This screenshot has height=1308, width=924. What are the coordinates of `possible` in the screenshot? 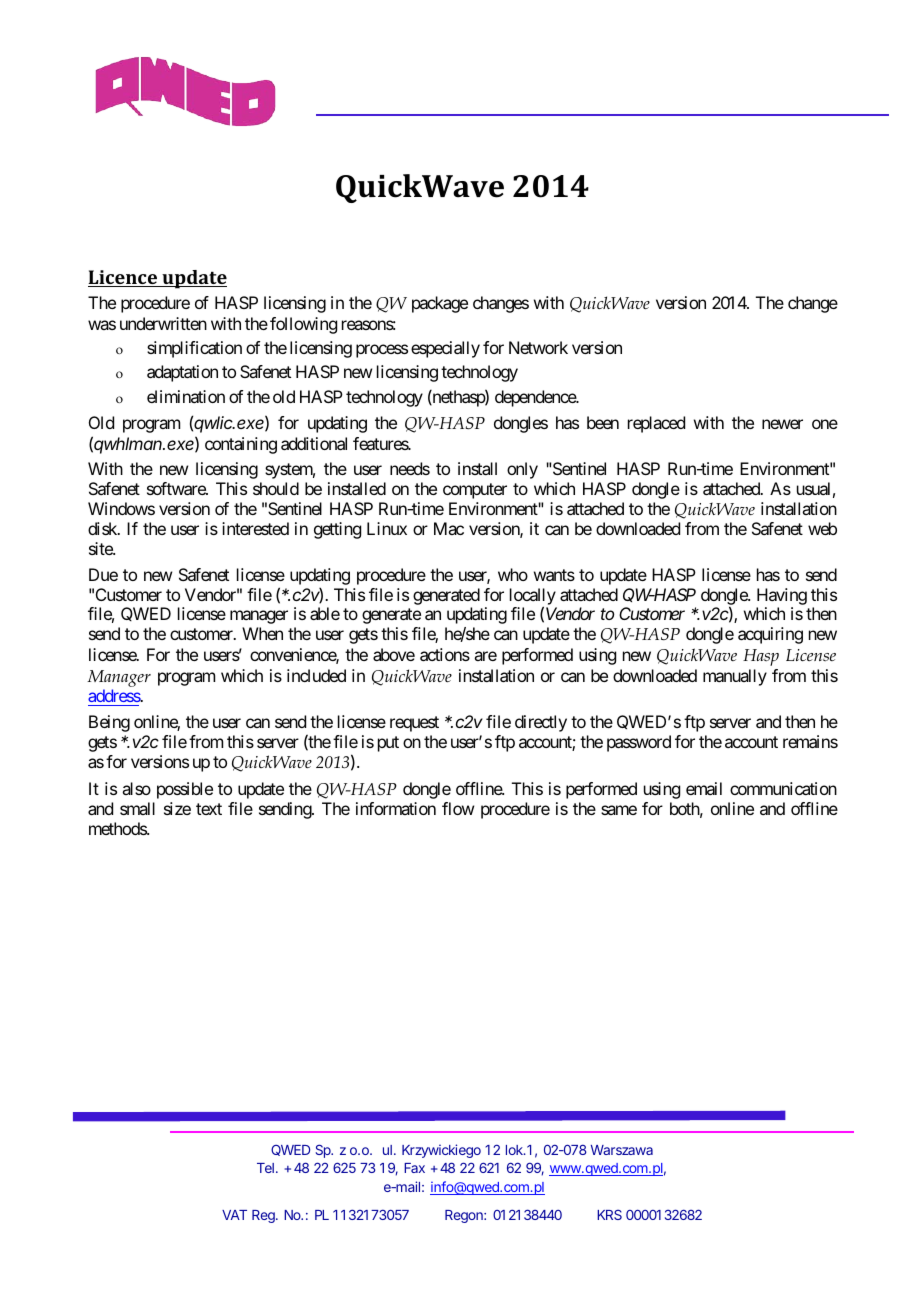 It's located at (185, 790).
